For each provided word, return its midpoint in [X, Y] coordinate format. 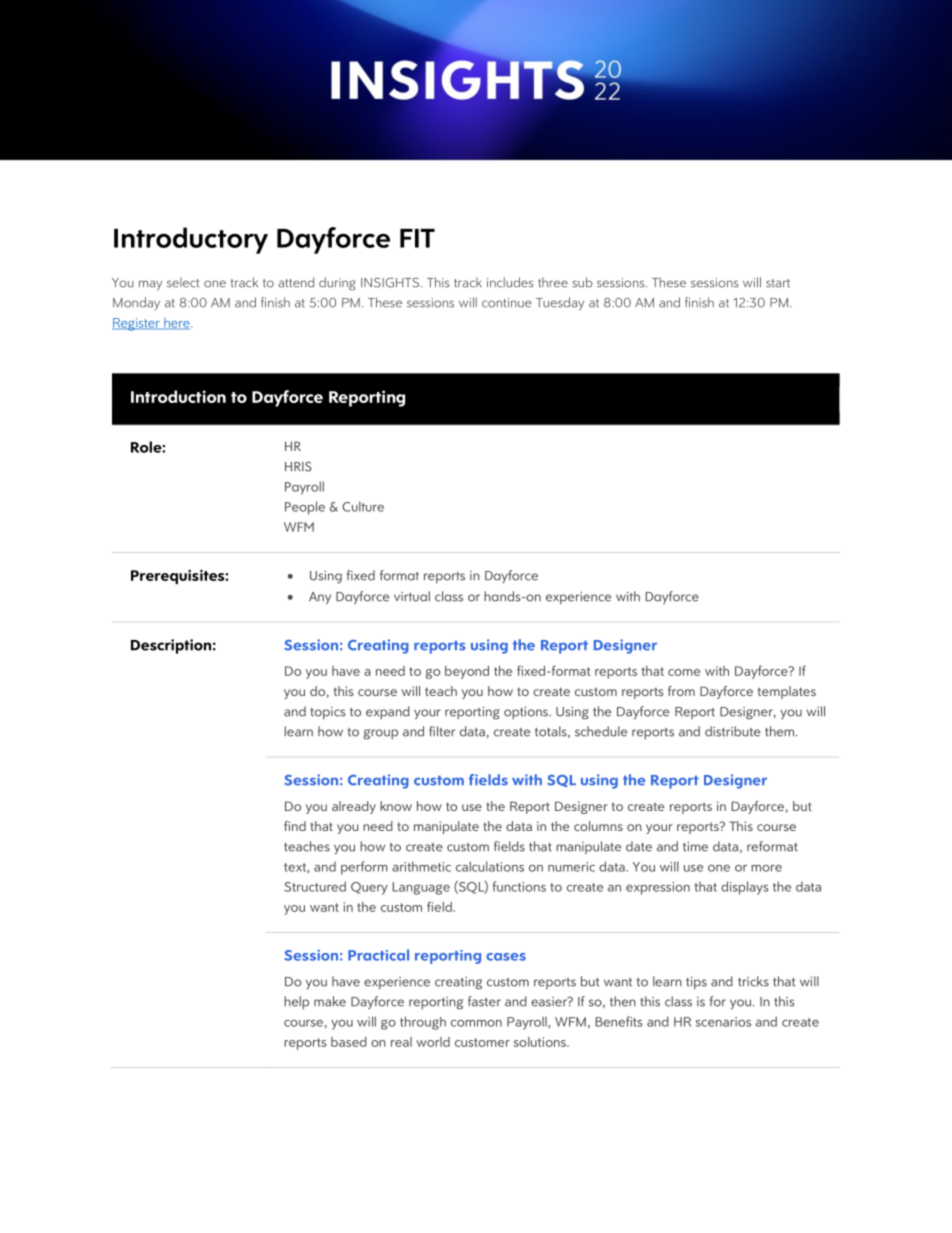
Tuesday [560, 303]
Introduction [178, 396]
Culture [363, 506]
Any [320, 598]
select [183, 282]
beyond [467, 672]
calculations [490, 866]
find [295, 826]
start [778, 283]
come [684, 672]
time [695, 847]
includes [510, 282]
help [296, 1002]
